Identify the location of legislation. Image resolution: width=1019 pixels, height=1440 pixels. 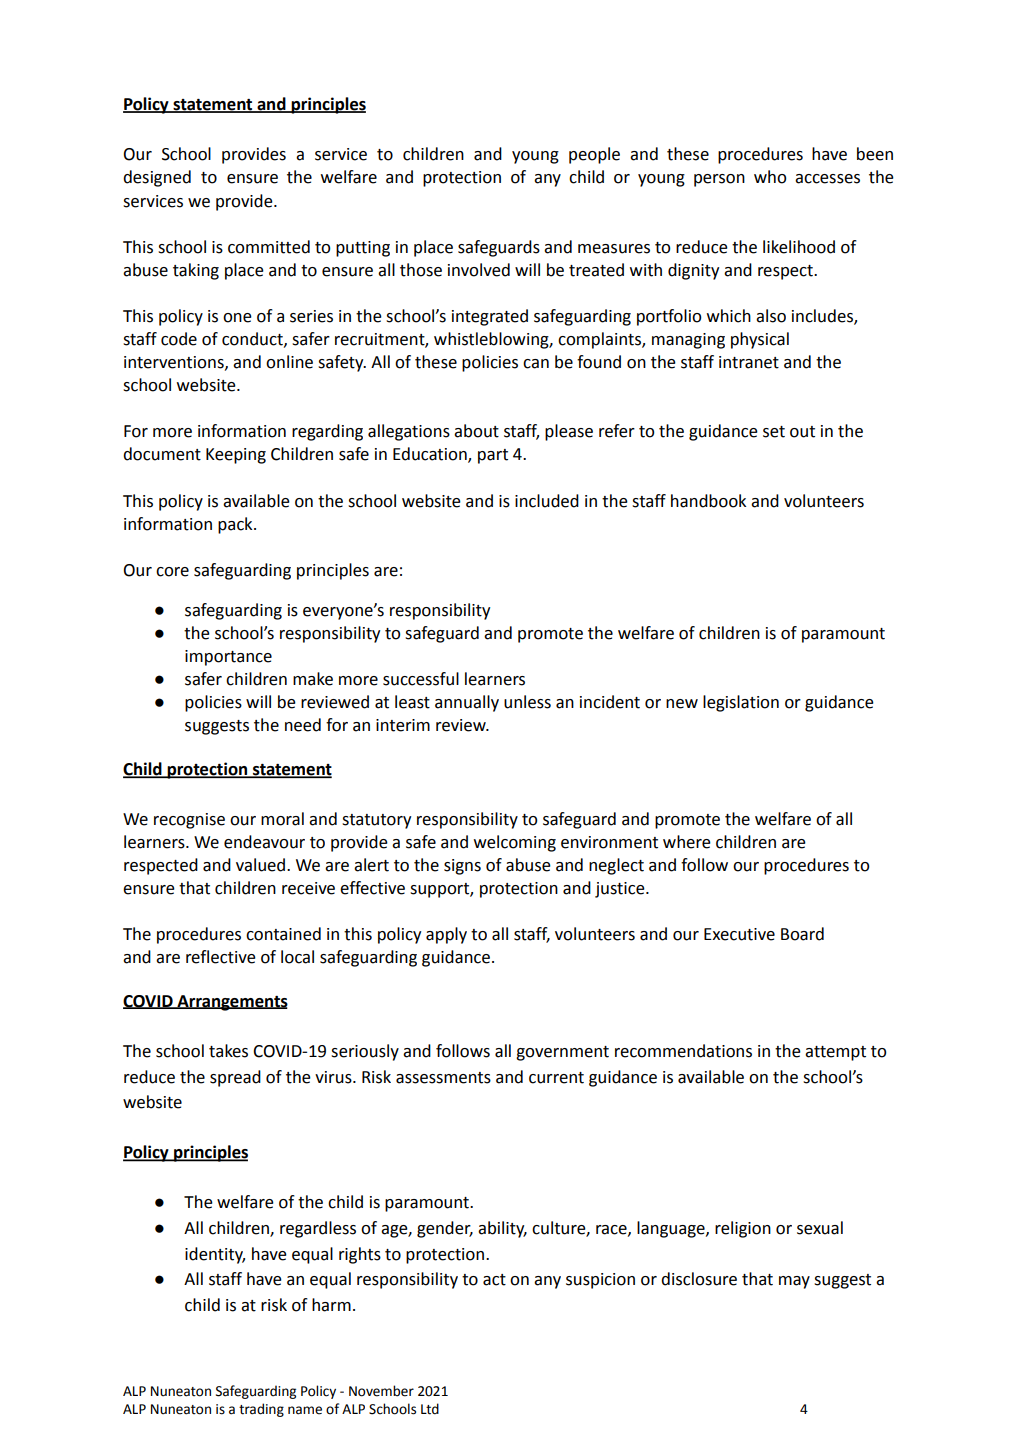
(741, 703).
